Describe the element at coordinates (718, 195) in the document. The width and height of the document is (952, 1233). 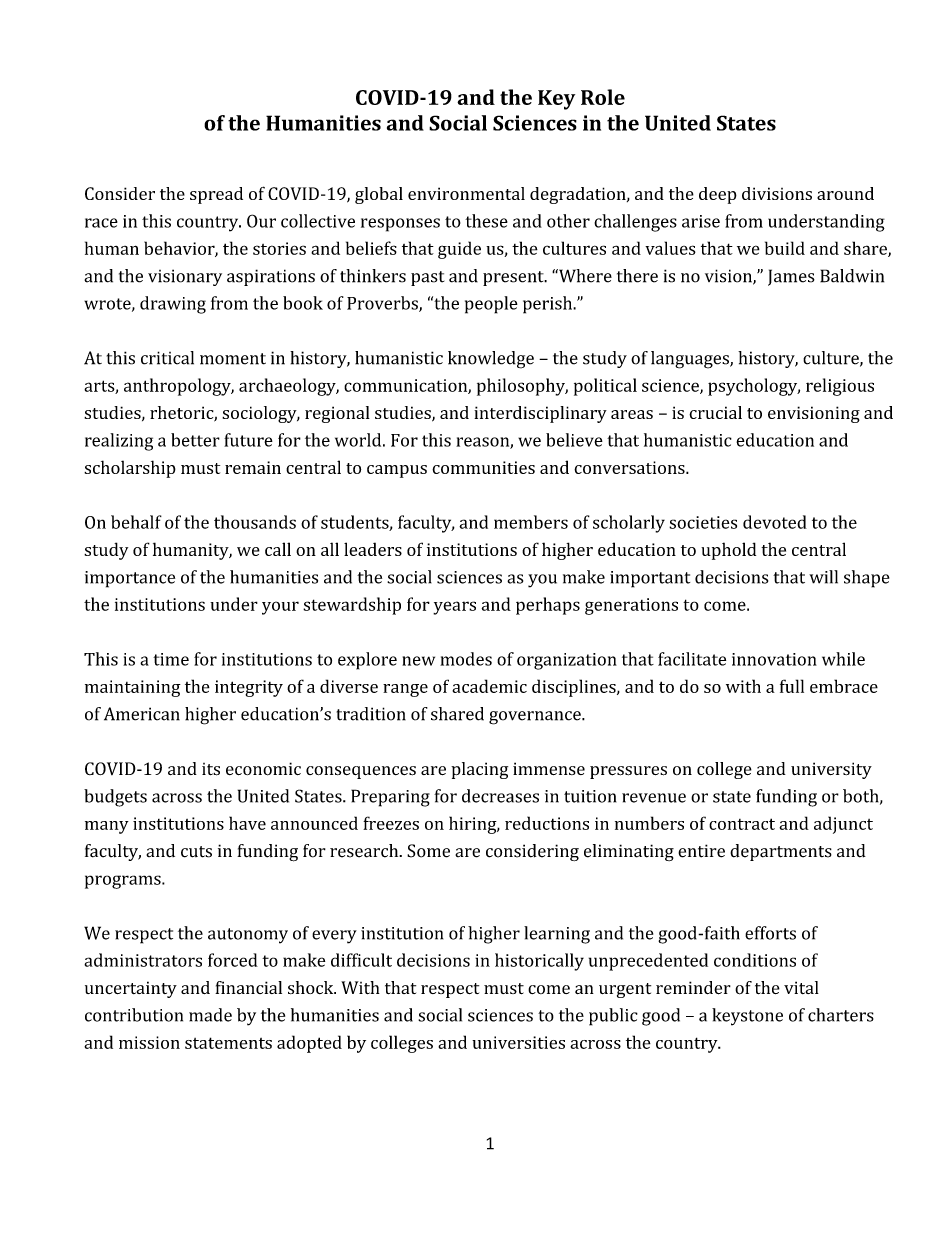
I see `deep` at that location.
